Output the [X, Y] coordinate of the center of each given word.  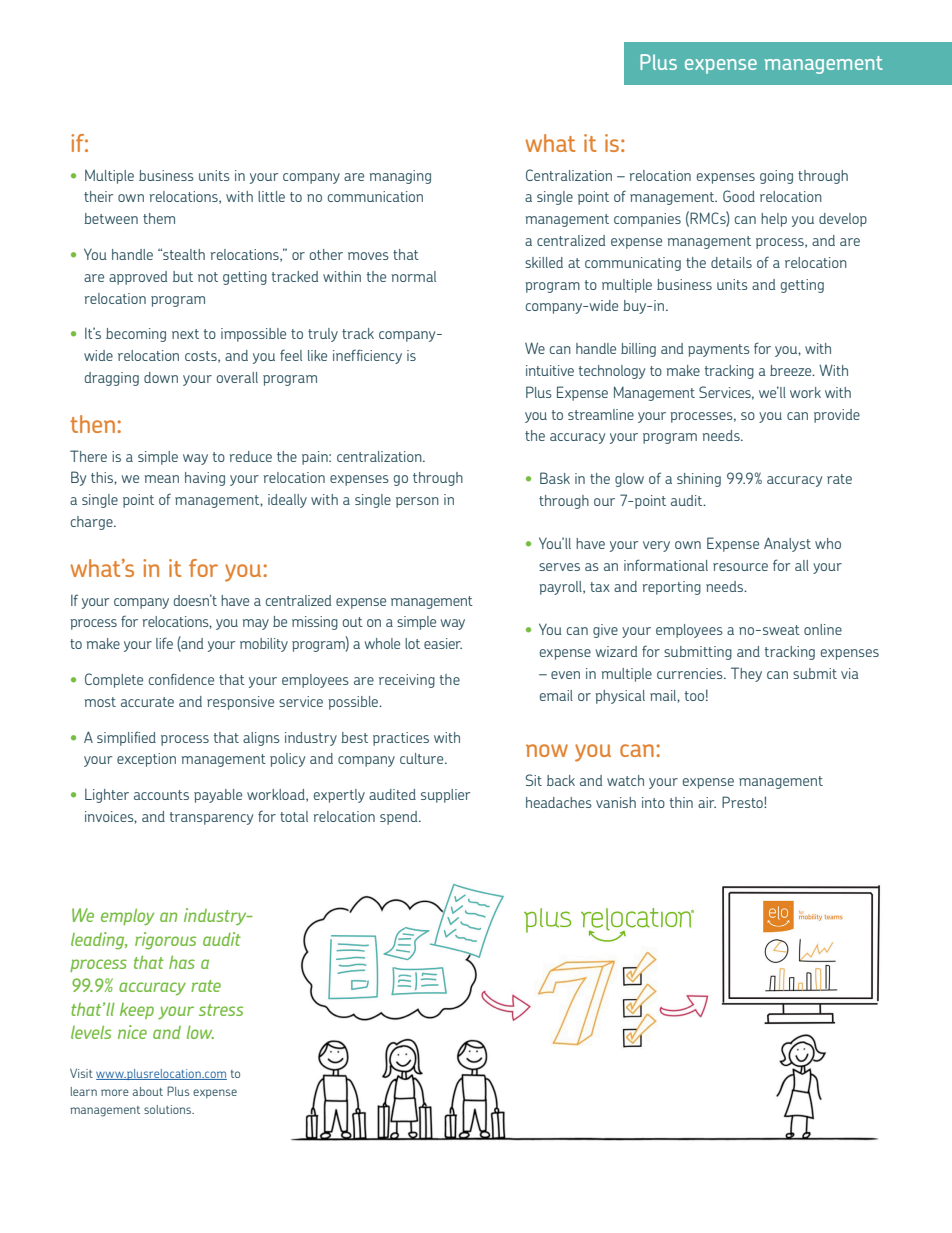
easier [443, 643]
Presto [743, 802]
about [148, 1091]
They [746, 674]
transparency [211, 818]
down [161, 377]
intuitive [550, 370]
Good [739, 196]
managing [400, 177]
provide [837, 416]
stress [221, 1010]
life [164, 643]
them [159, 218]
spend [400, 818]
